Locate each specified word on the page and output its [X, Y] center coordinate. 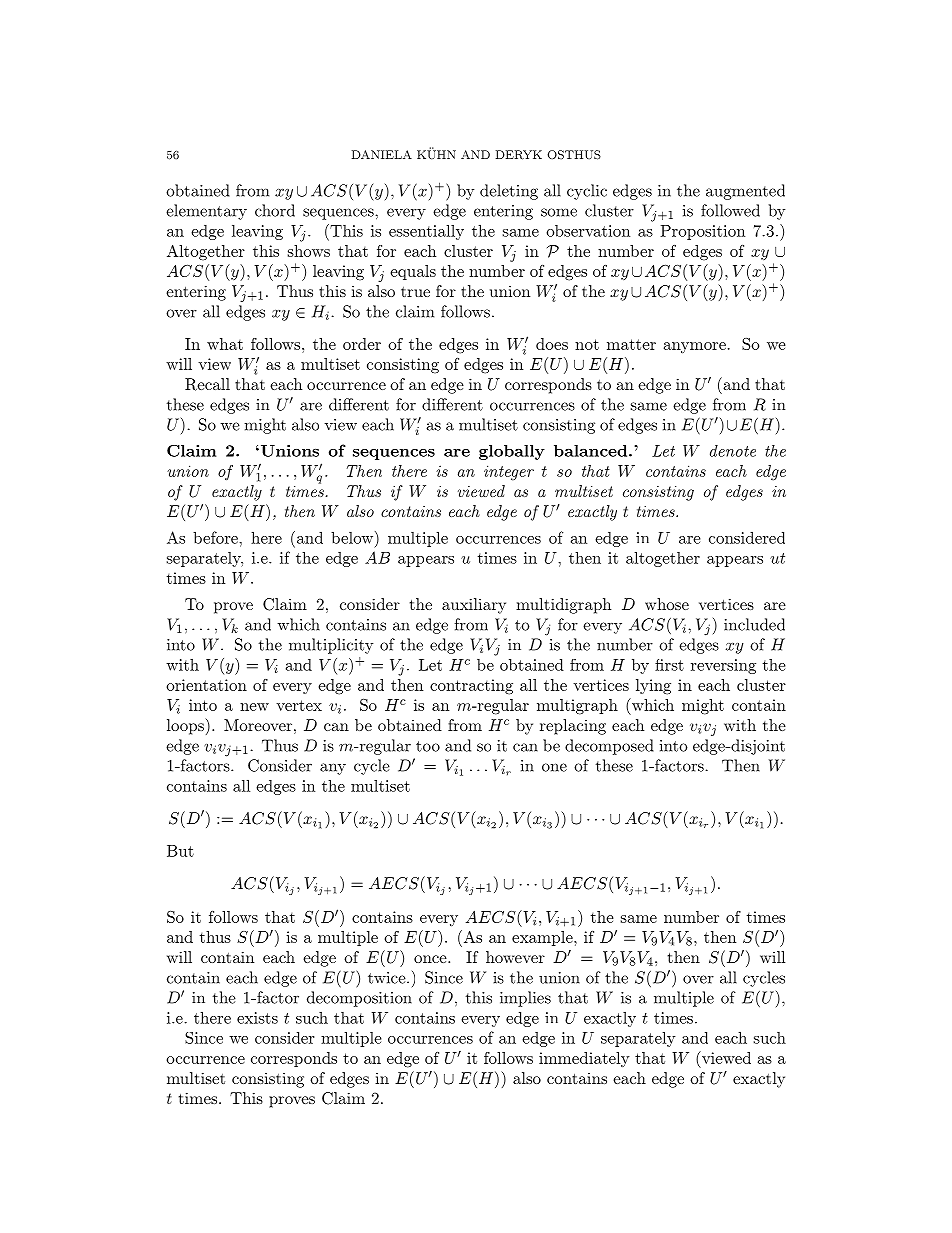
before [216, 537]
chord [275, 210]
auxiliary [474, 606]
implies [525, 999]
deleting [509, 192]
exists [257, 1018]
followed [730, 210]
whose [667, 604]
